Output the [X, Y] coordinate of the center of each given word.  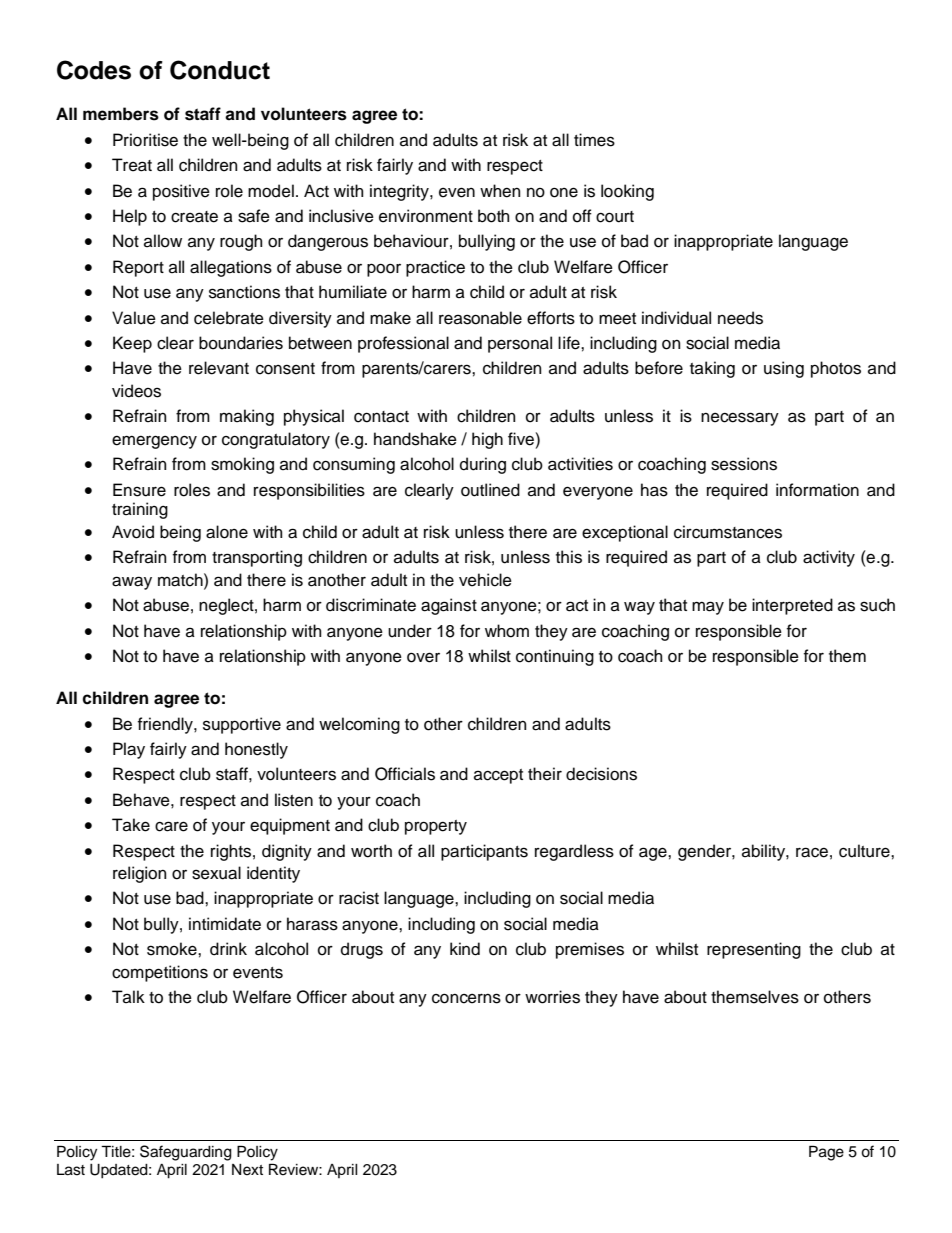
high [487, 440]
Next [247, 1170]
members [121, 114]
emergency [154, 442]
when [500, 191]
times [594, 140]
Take [131, 825]
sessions [744, 464]
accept [498, 776]
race [812, 852]
